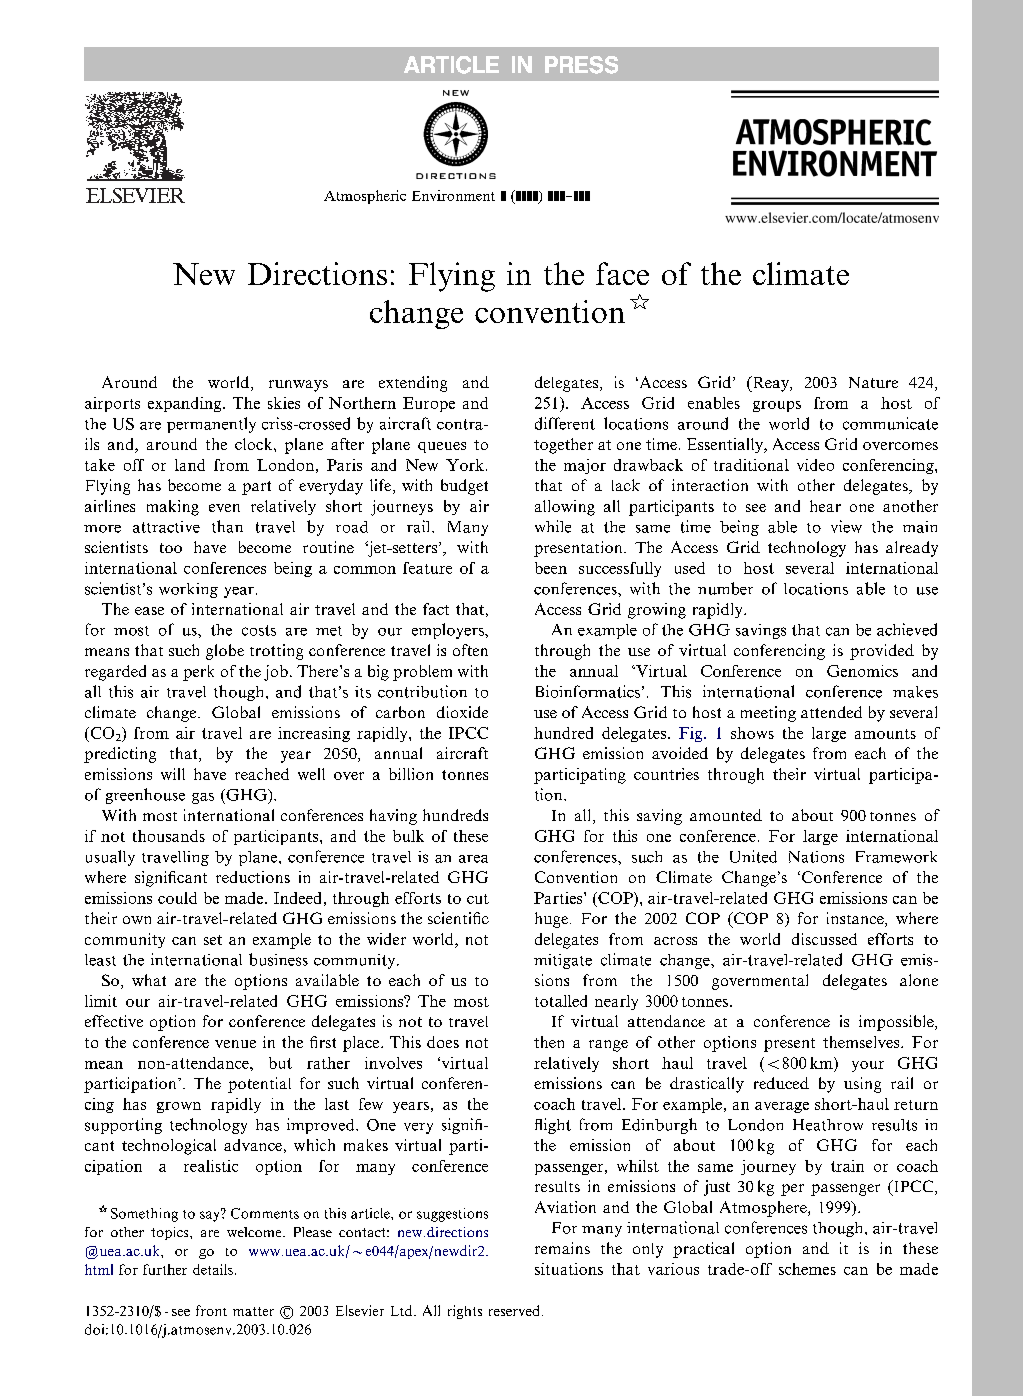 This document has width=1023, height=1396. What do you see at coordinates (514, 1310) in the document?
I see `reserved` at bounding box center [514, 1310].
